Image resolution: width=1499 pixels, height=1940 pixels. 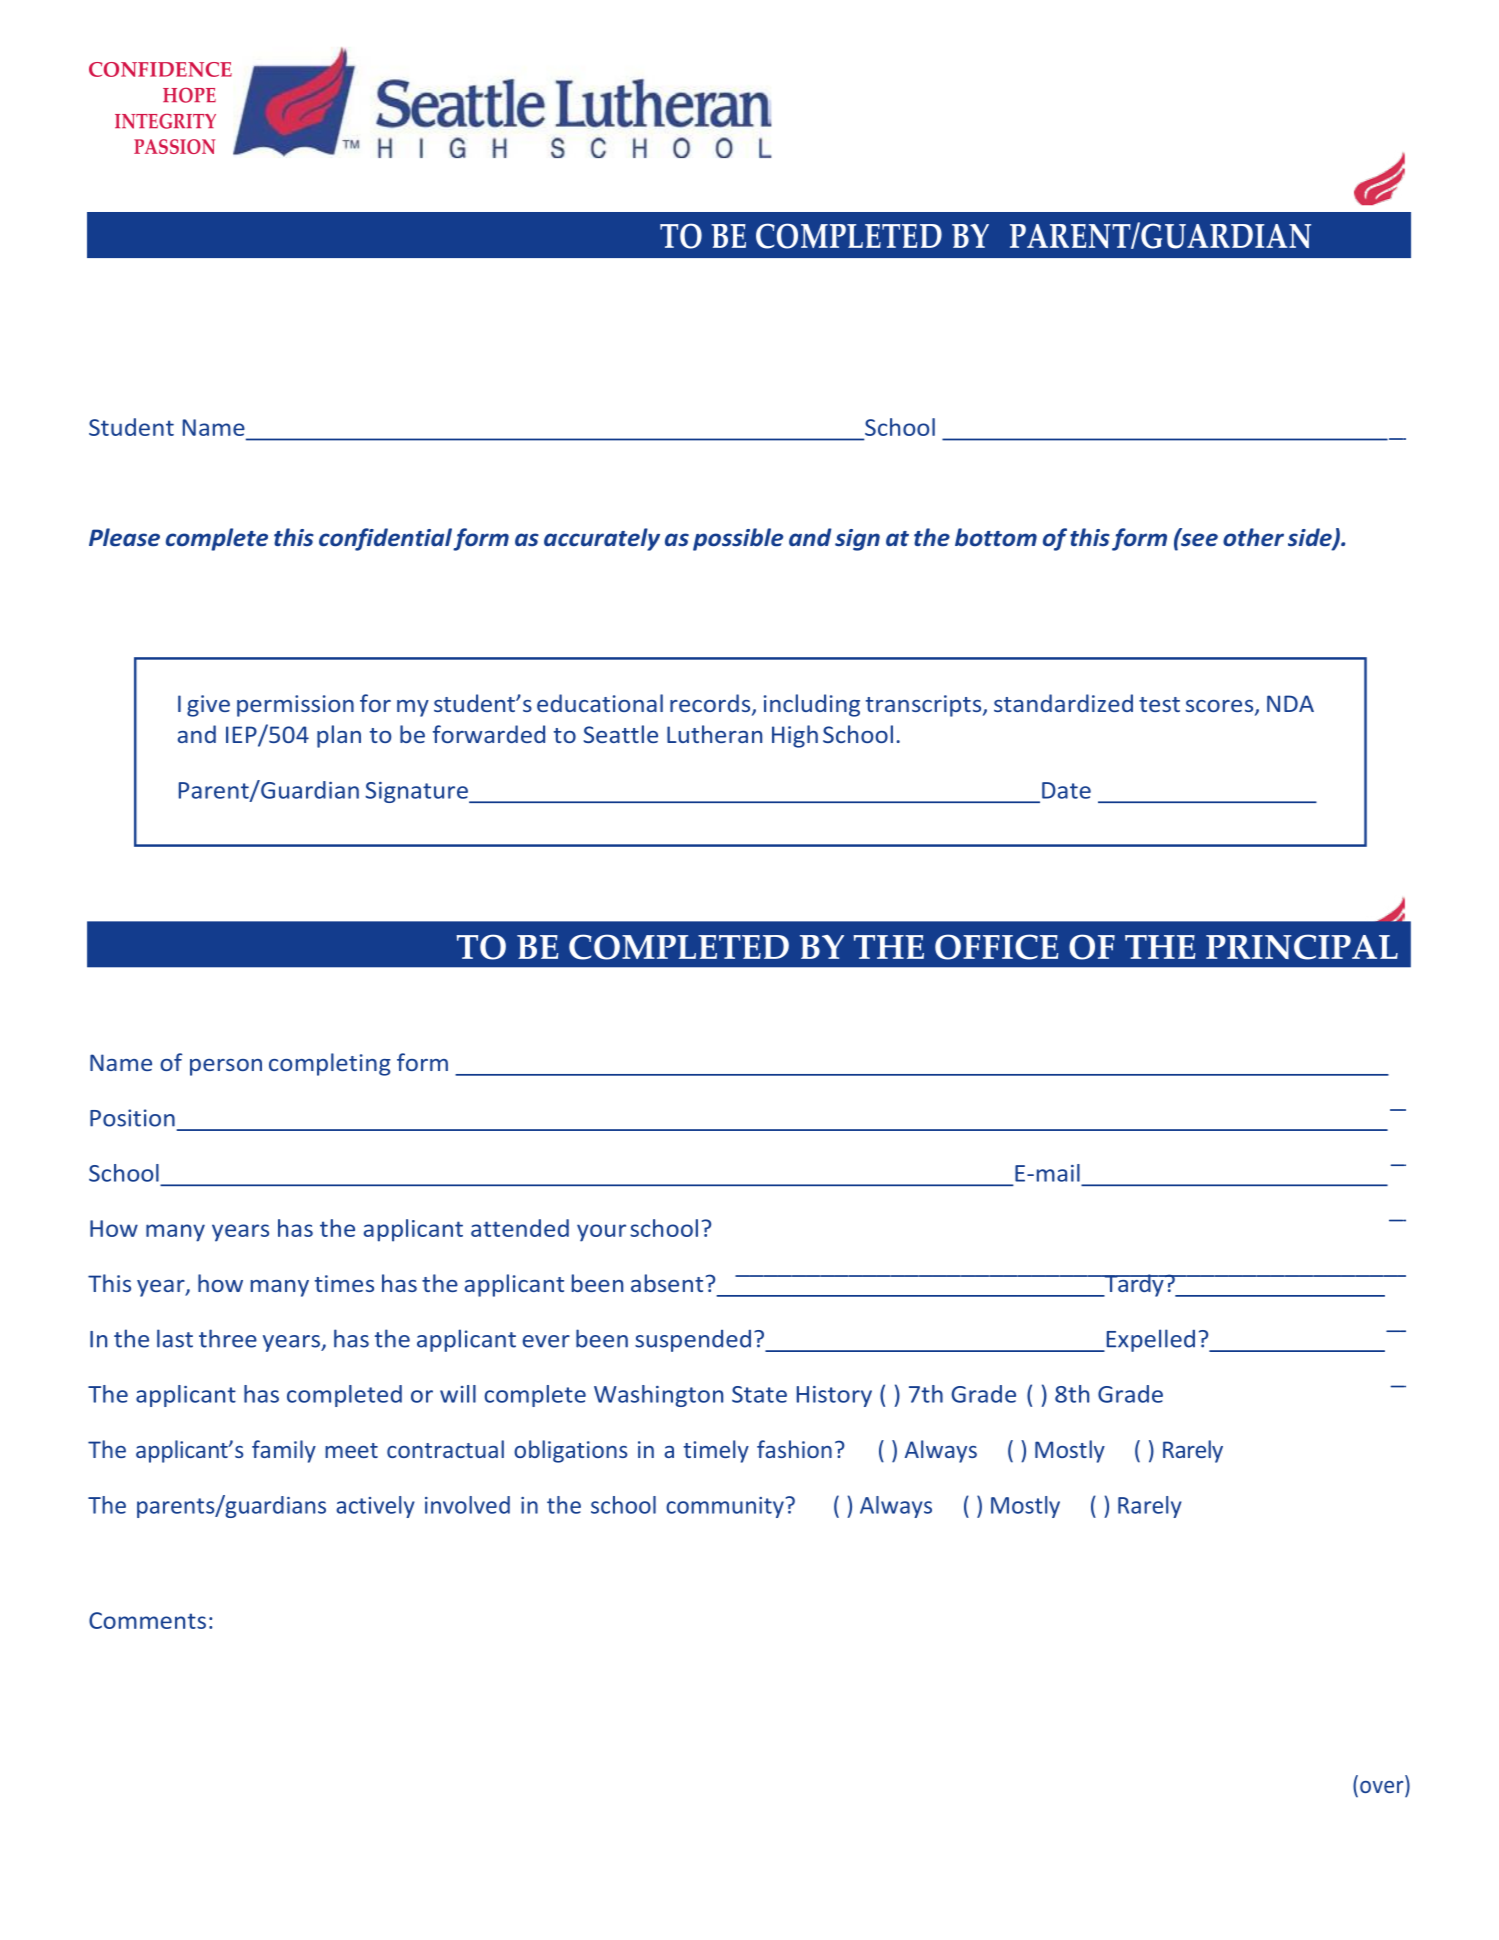 What do you see at coordinates (1302, 947) in the screenshot?
I see `PRINCIPAL` at bounding box center [1302, 947].
